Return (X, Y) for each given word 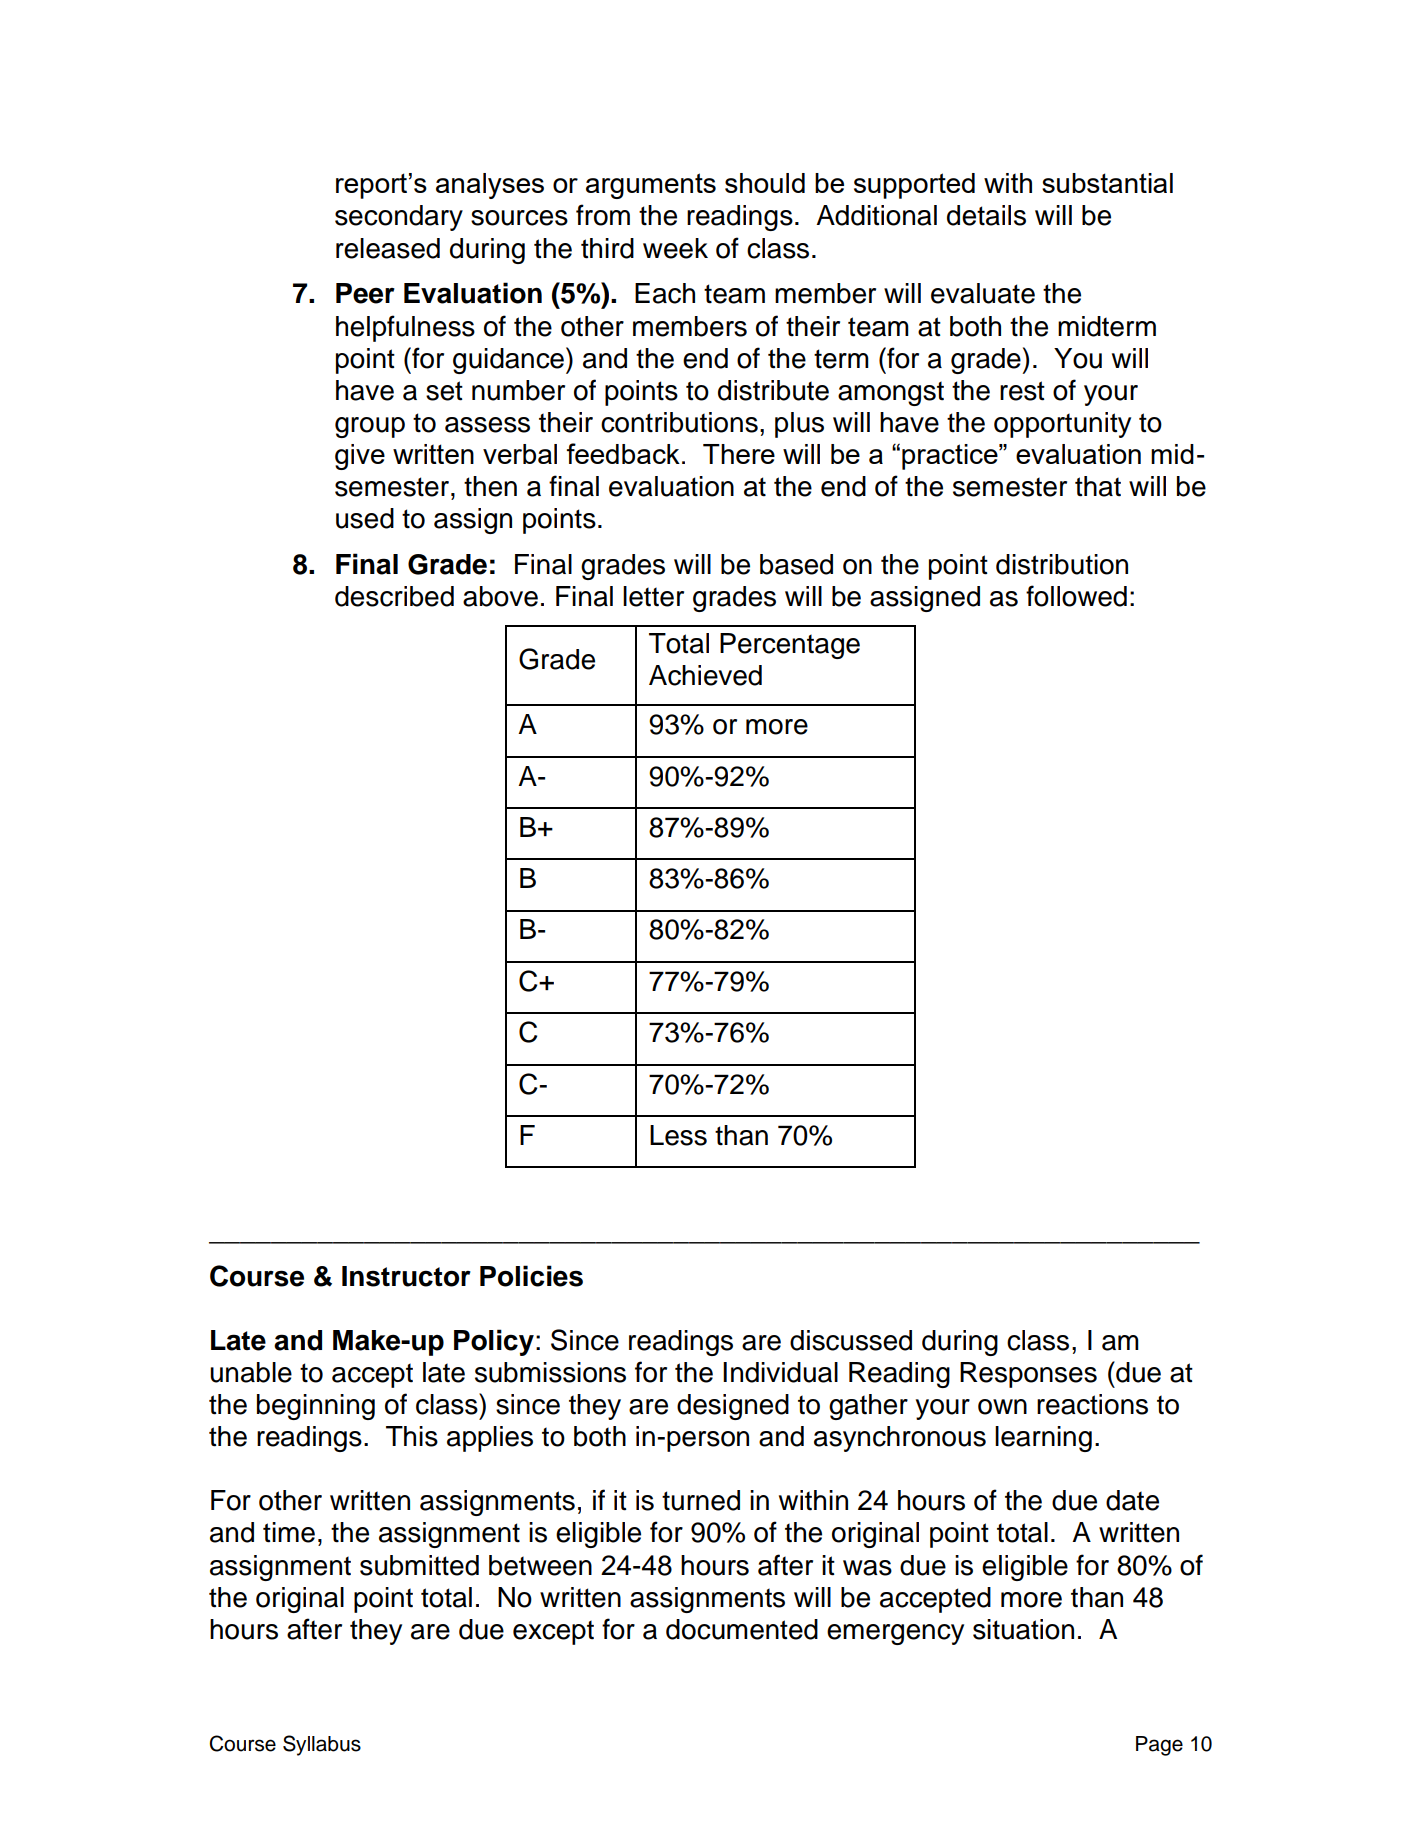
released (388, 248)
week (675, 248)
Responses (1028, 1375)
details (986, 215)
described (394, 596)
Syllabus (322, 1745)
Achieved (705, 675)
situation (1023, 1629)
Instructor (406, 1276)
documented (742, 1629)
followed (1076, 596)
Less (678, 1135)
